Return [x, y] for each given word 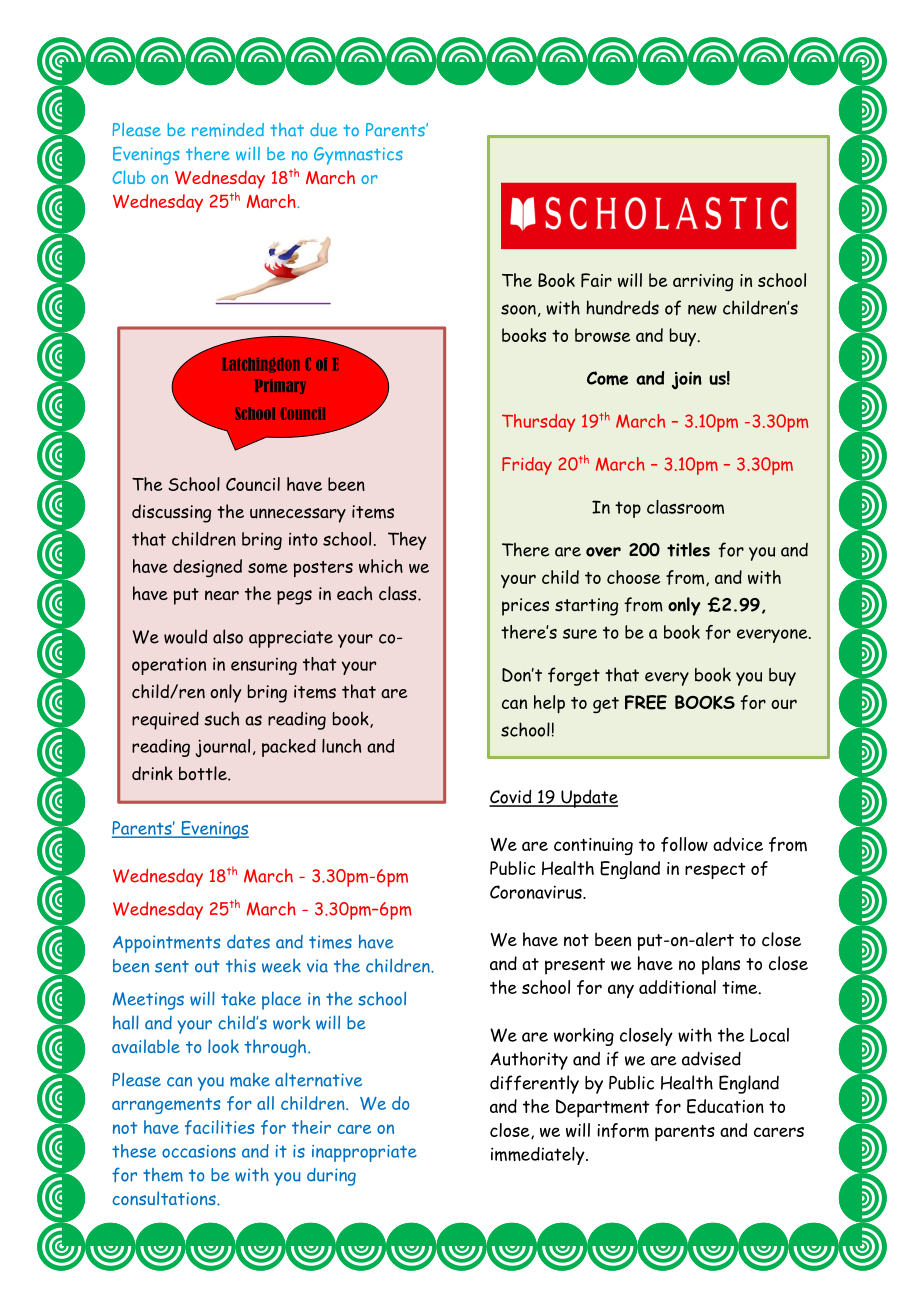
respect [715, 871]
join [687, 380]
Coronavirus [537, 892]
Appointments [167, 944]
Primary [280, 386]
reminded [228, 130]
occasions [199, 1151]
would [185, 636]
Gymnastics [358, 156]
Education [725, 1106]
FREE [646, 702]
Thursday [538, 423]
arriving [703, 282]
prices [525, 607]
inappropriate [364, 1153]
